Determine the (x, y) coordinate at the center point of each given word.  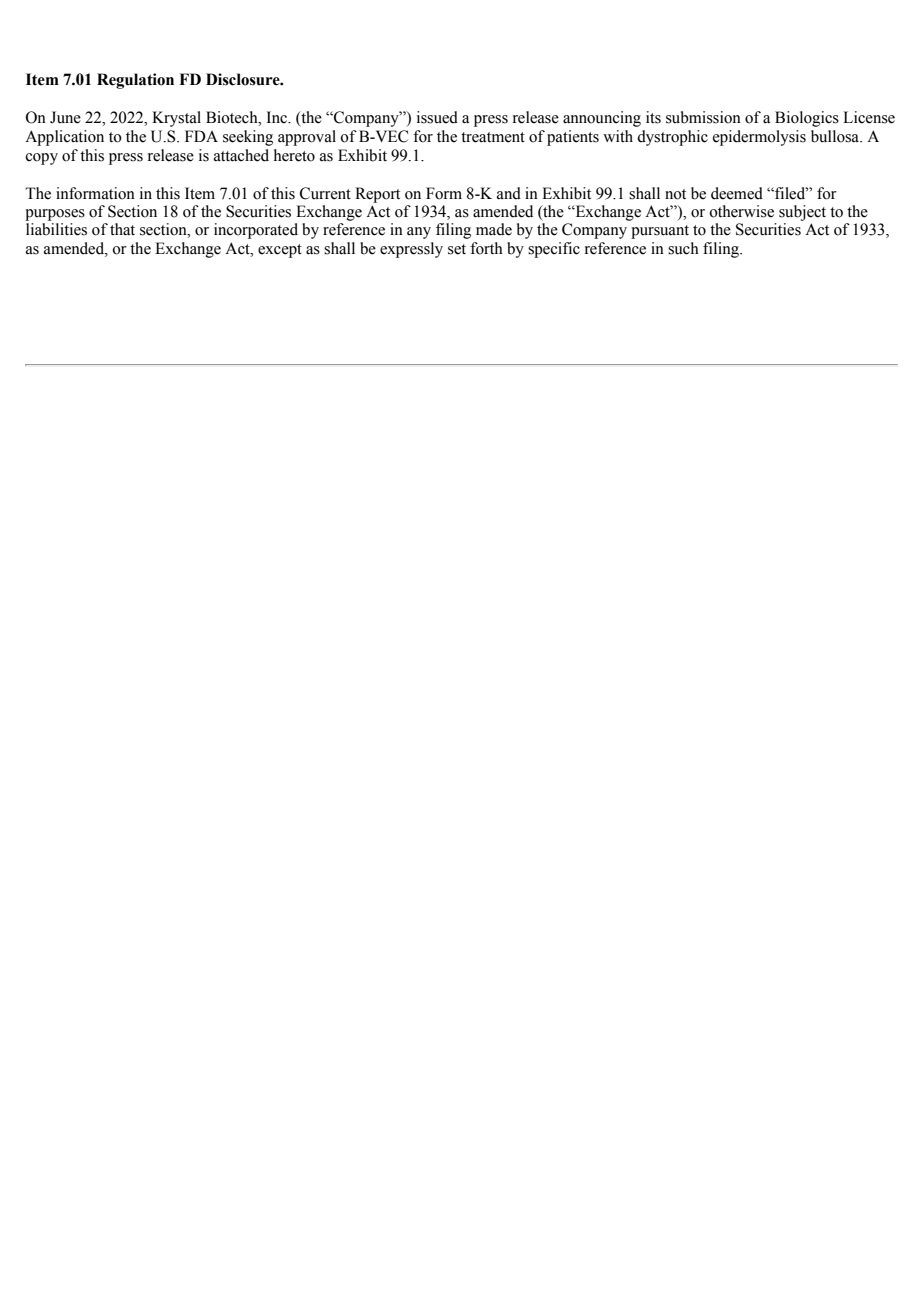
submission (703, 117)
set (457, 249)
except (280, 251)
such (683, 248)
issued (437, 117)
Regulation (135, 81)
